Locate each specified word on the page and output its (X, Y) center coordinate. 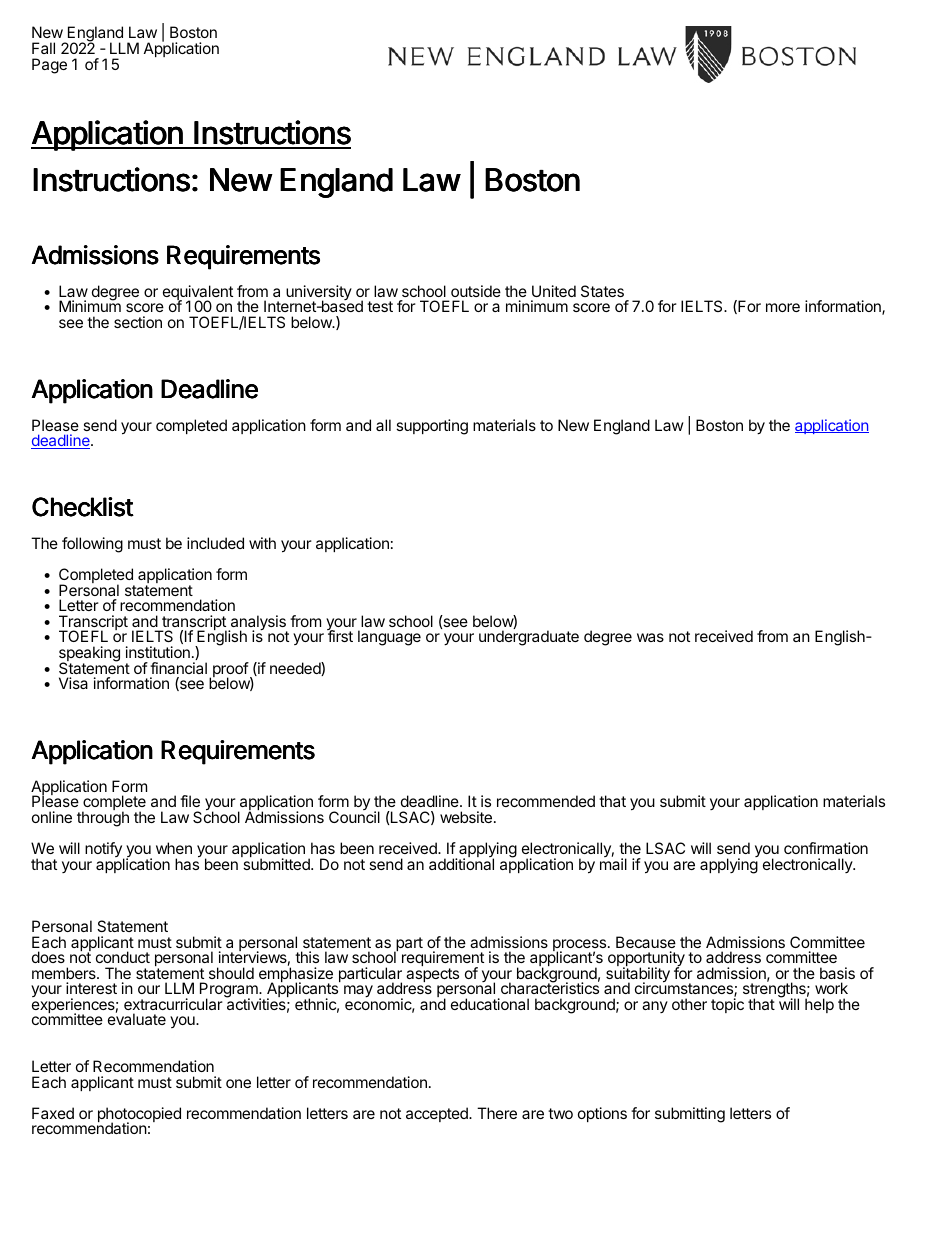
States (602, 291)
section (138, 322)
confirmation (826, 848)
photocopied (139, 1116)
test (380, 306)
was (650, 637)
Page (49, 66)
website (466, 817)
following (92, 545)
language (389, 638)
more (783, 307)
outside (476, 291)
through (103, 819)
